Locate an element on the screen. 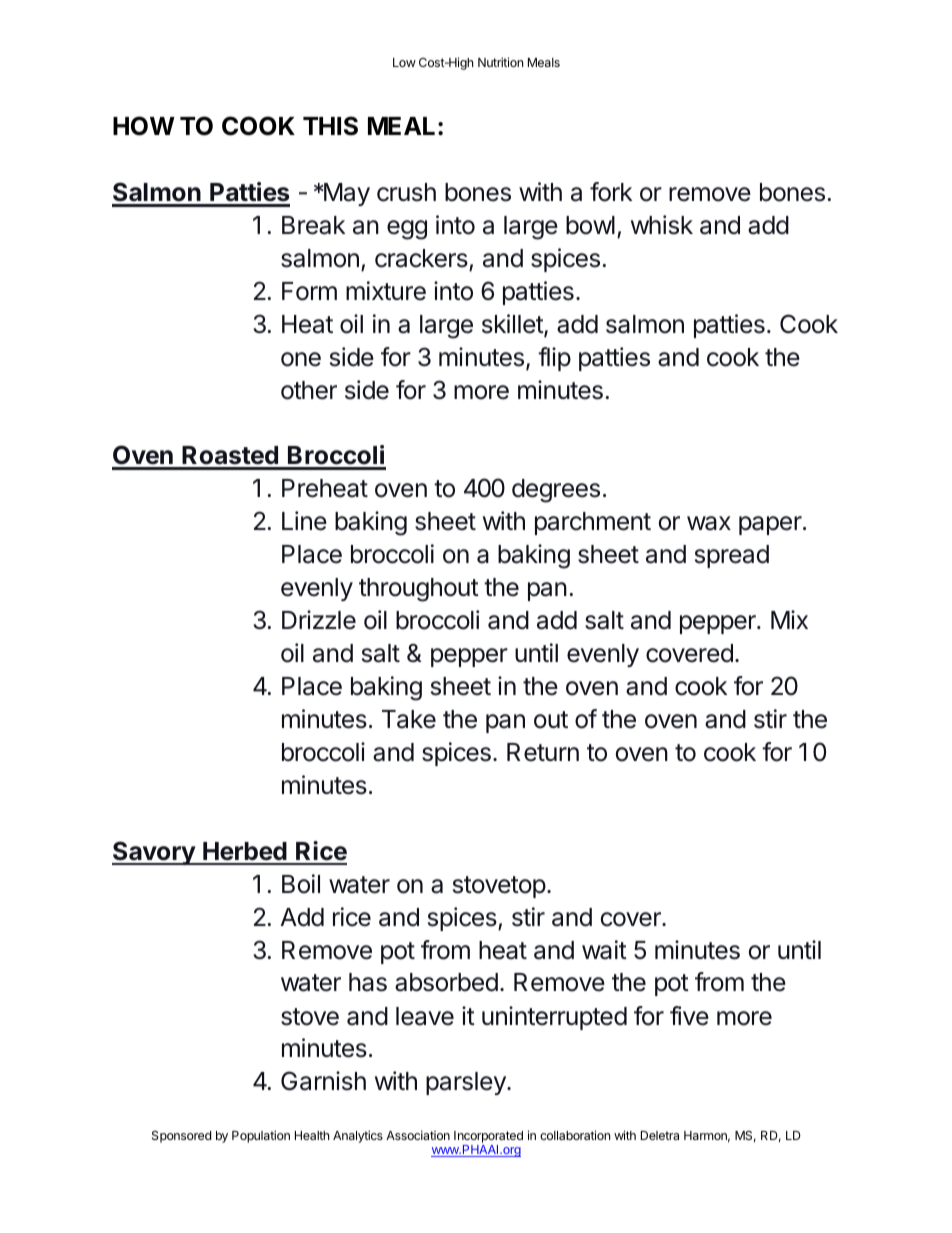  Take is located at coordinates (409, 719).
